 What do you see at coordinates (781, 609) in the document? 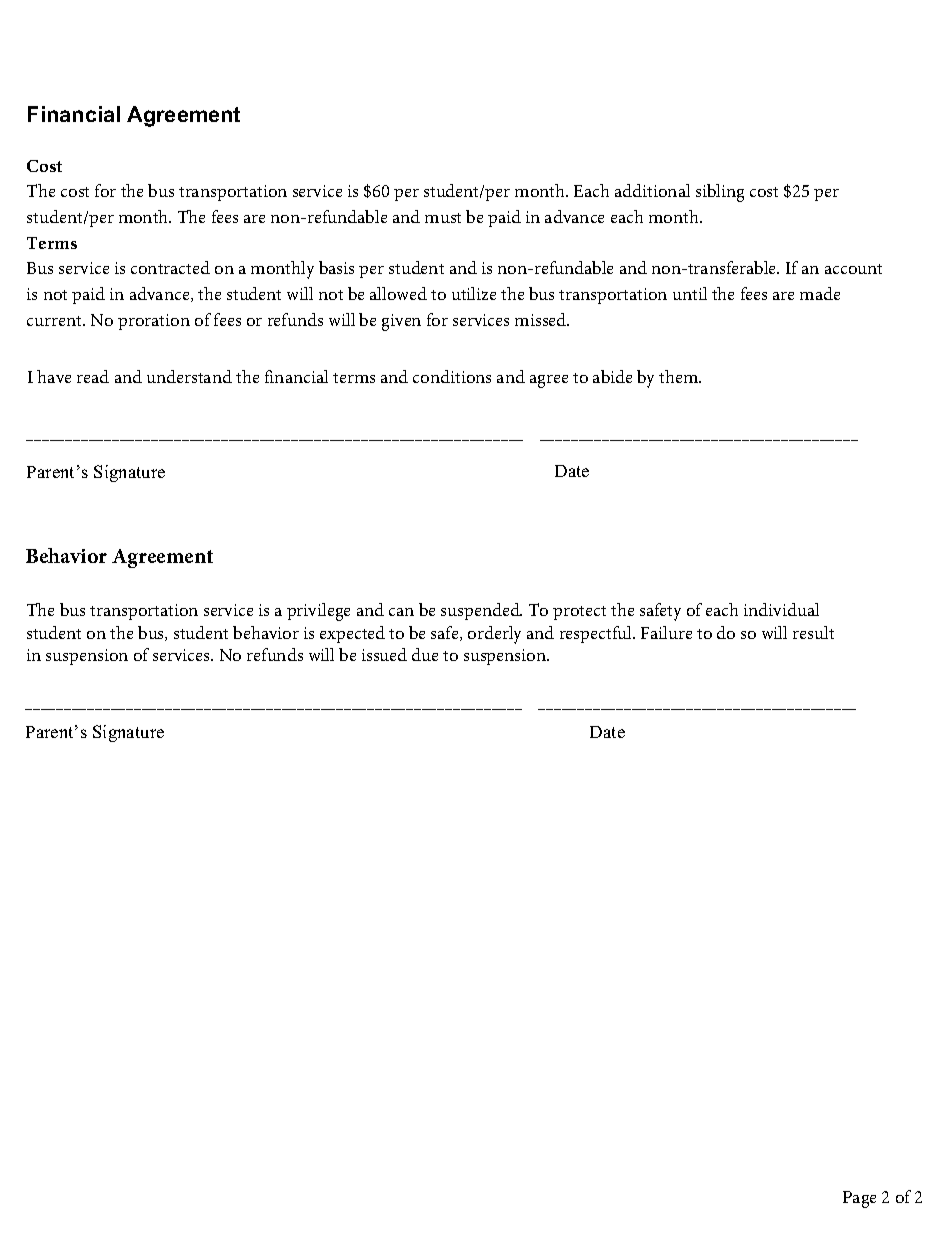
I see `individual` at bounding box center [781, 609].
